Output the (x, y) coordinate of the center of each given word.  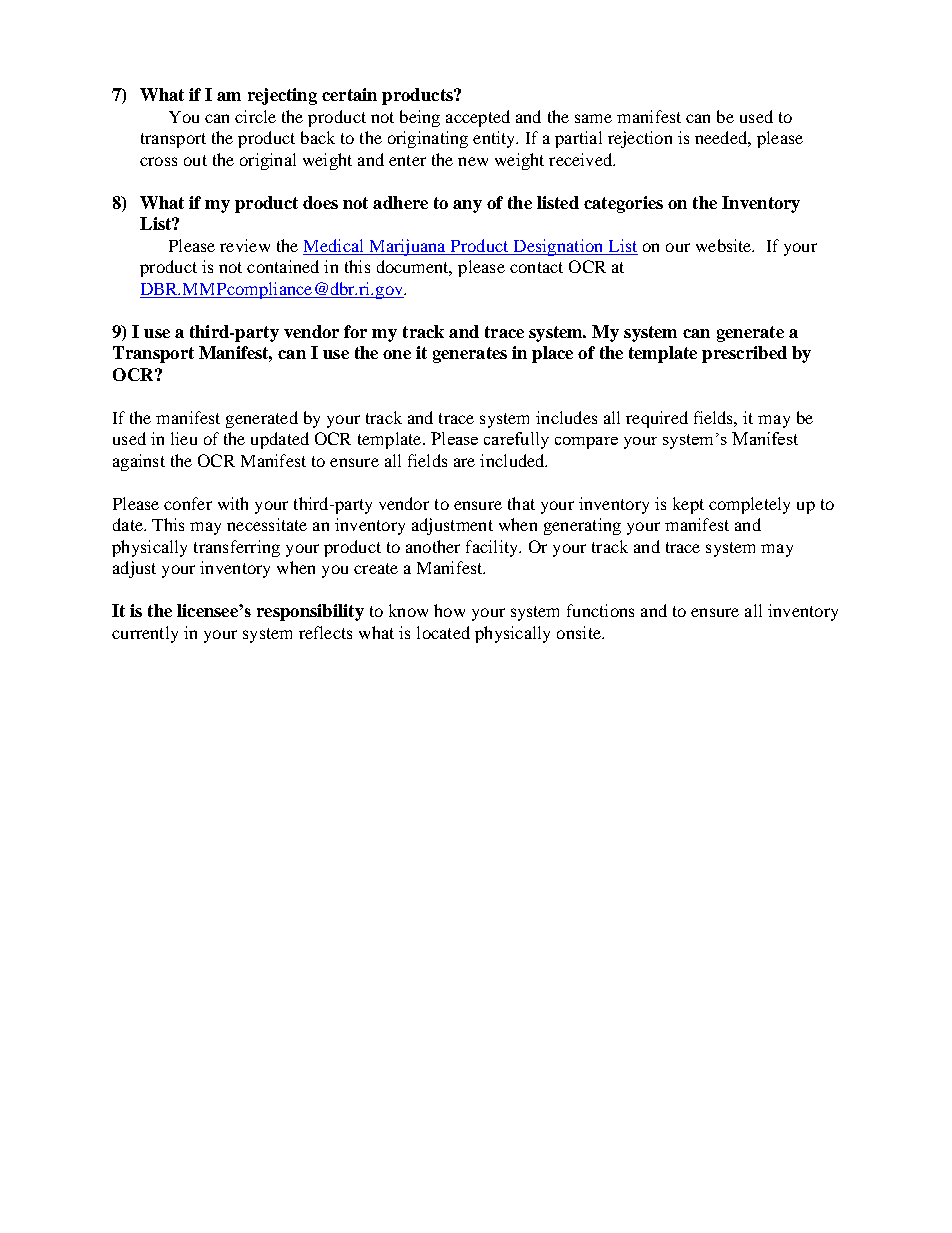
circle (255, 116)
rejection (640, 139)
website (725, 245)
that (521, 503)
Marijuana (407, 247)
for (355, 331)
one (397, 354)
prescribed (744, 354)
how (449, 610)
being (420, 118)
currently (145, 634)
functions (600, 610)
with (233, 503)
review (245, 245)
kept (688, 505)
